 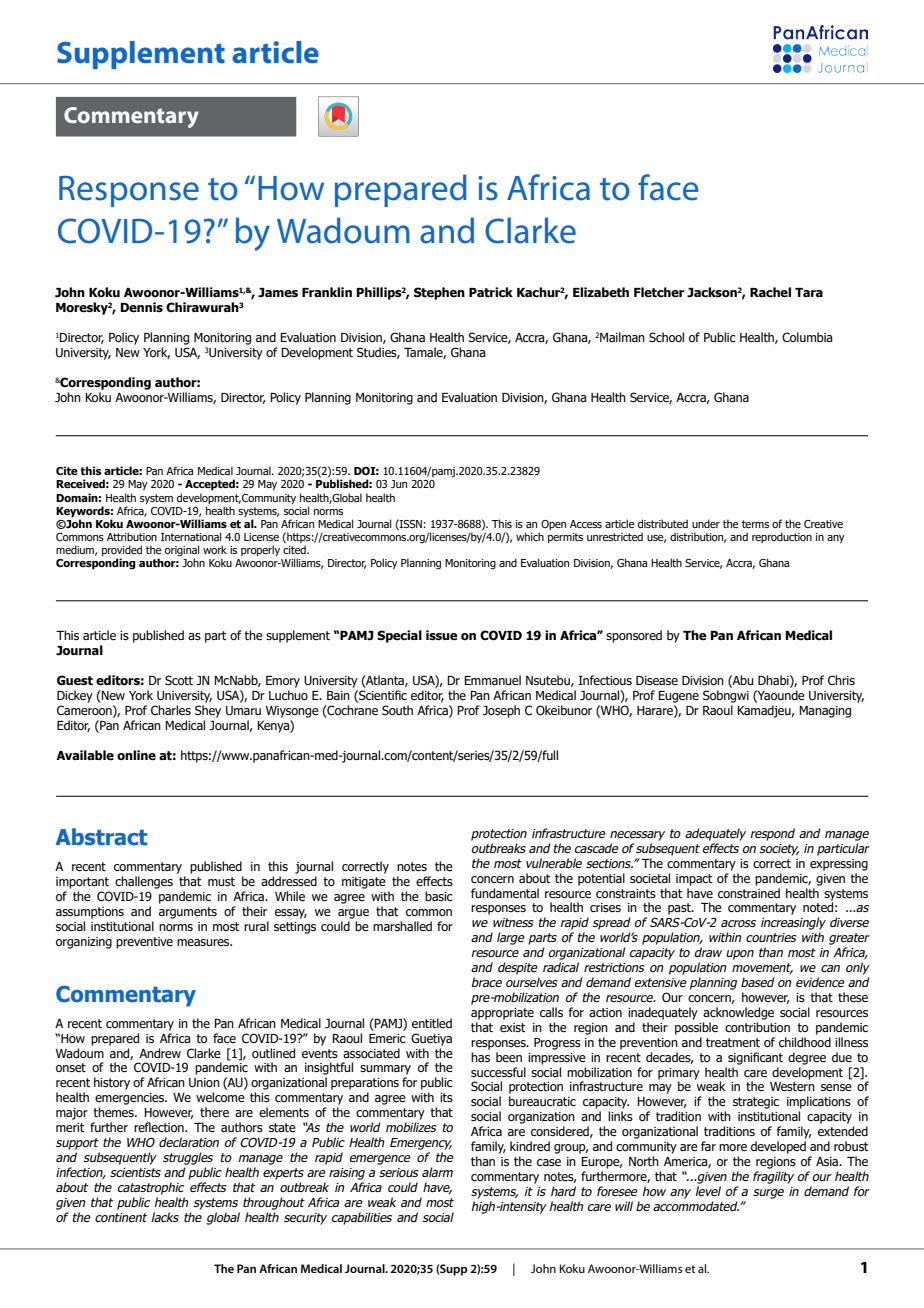 I want to click on issue, so click(x=442, y=635).
